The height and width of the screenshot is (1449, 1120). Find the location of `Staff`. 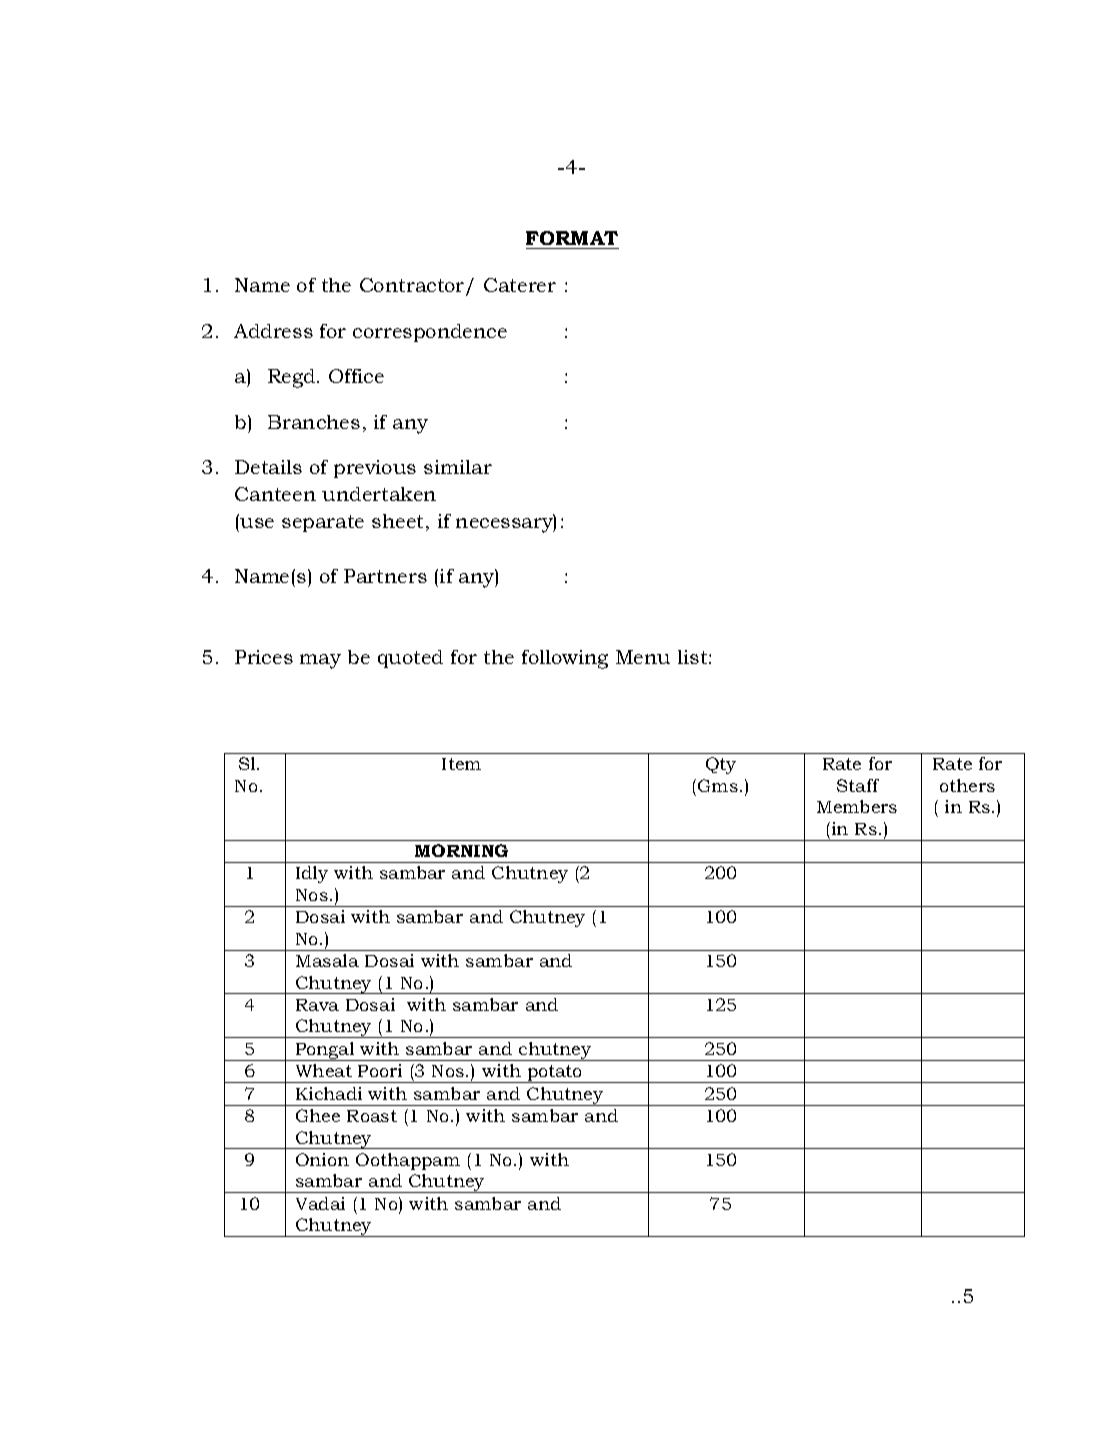

Staff is located at coordinates (858, 785).
